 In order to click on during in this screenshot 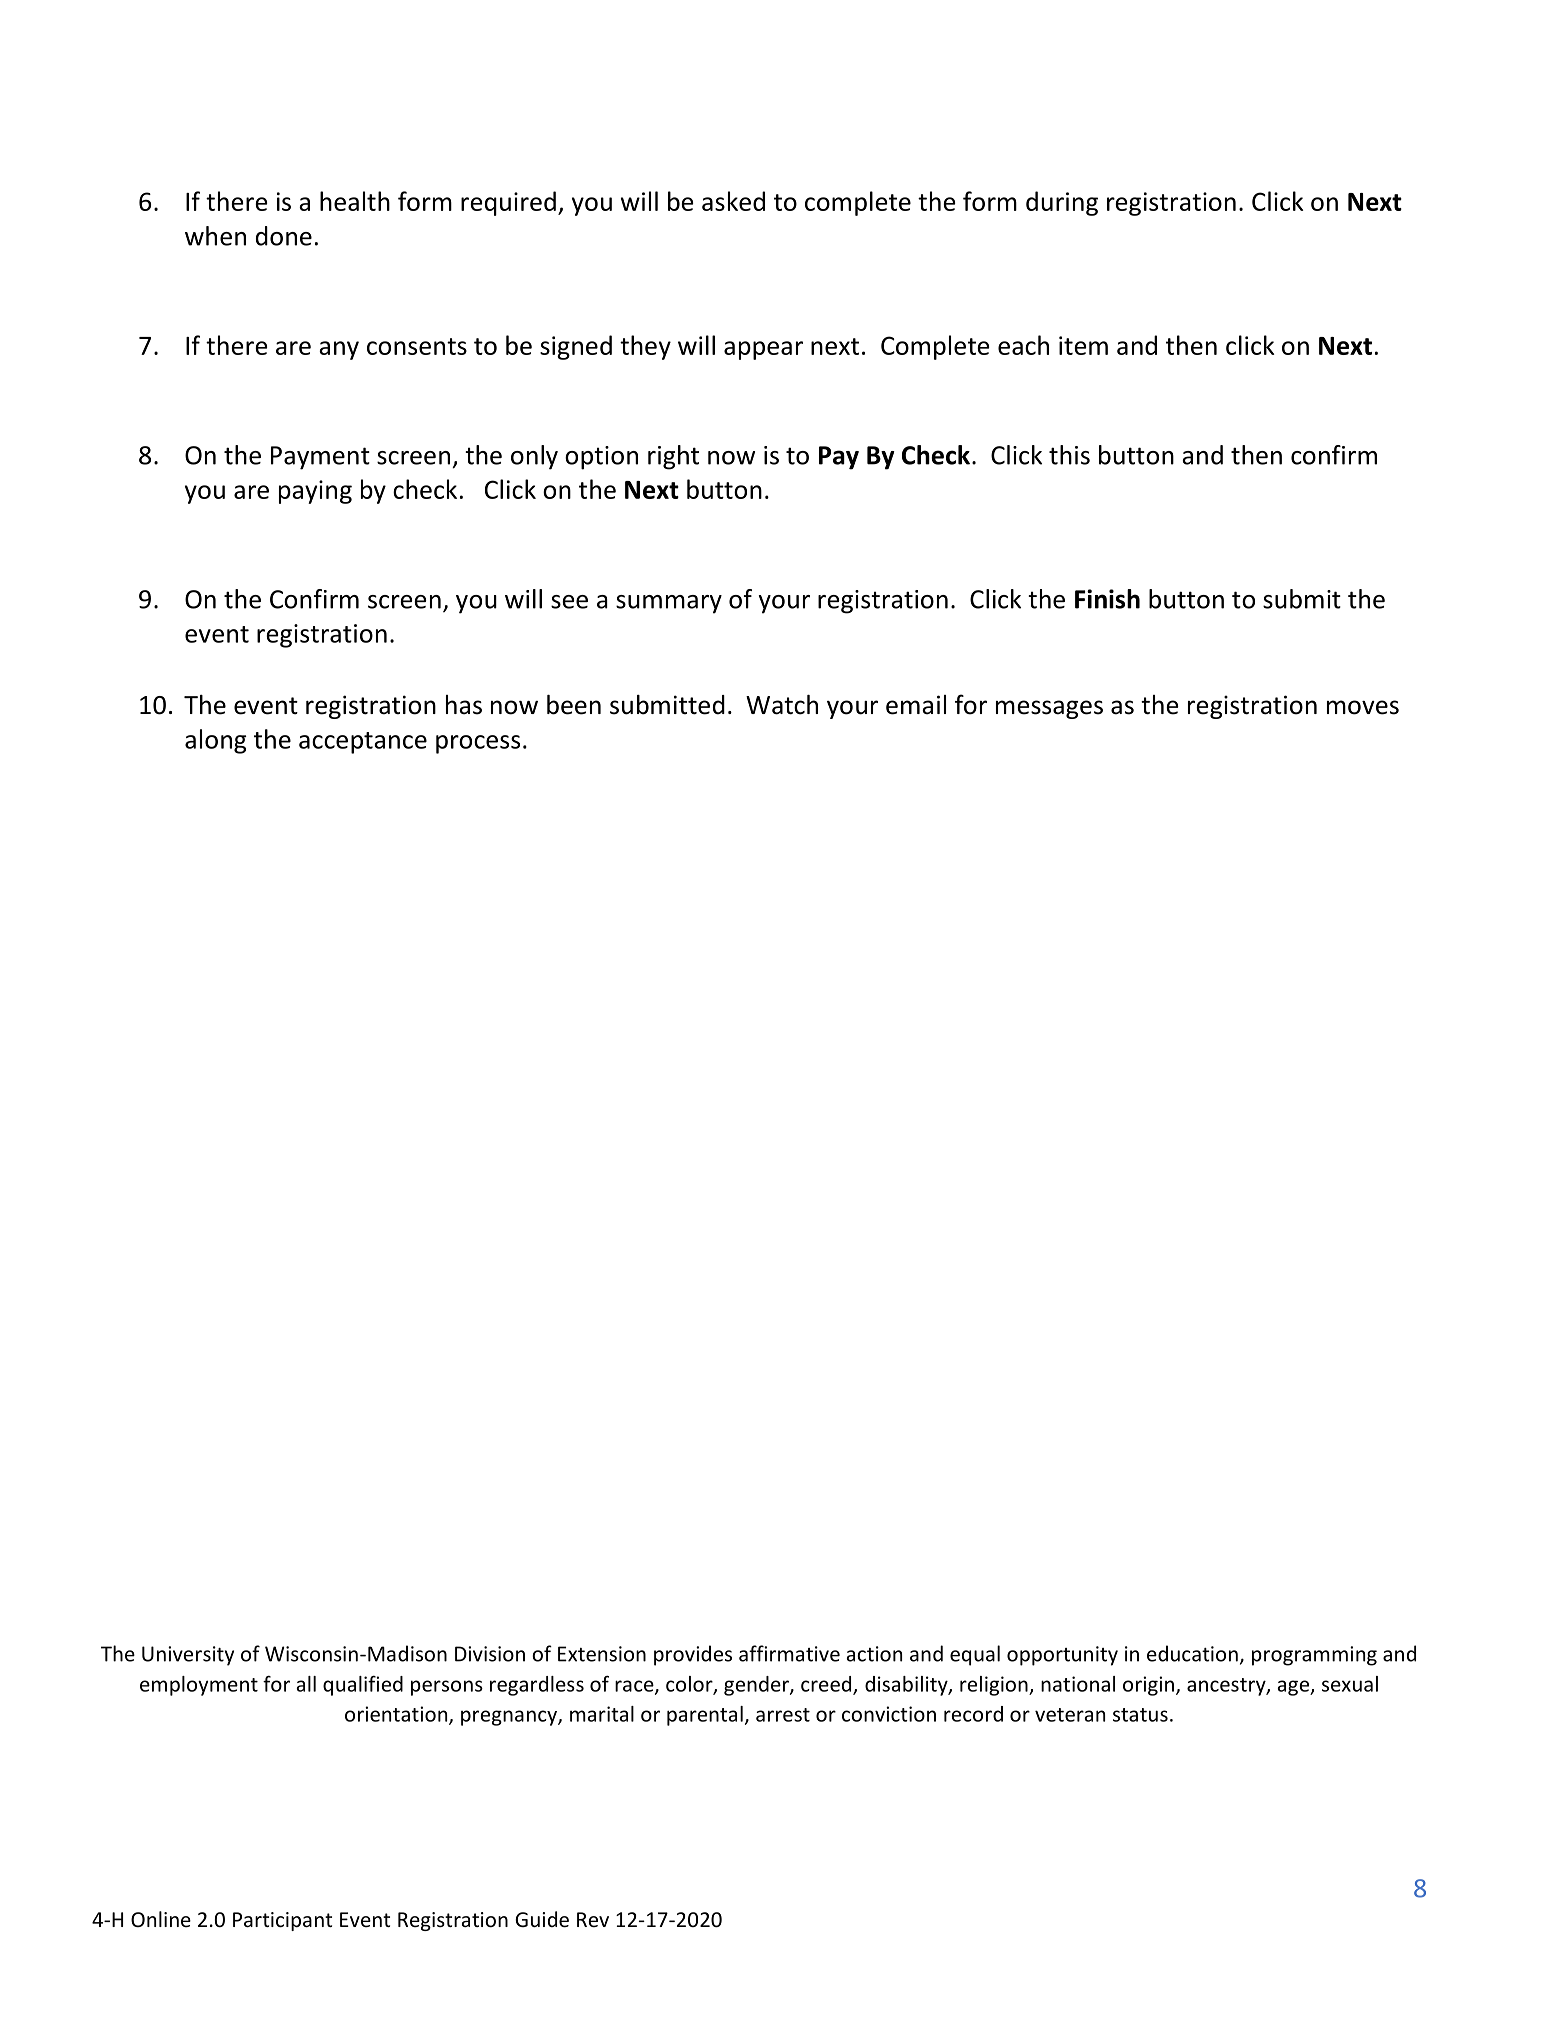, I will do `click(1062, 203)`.
